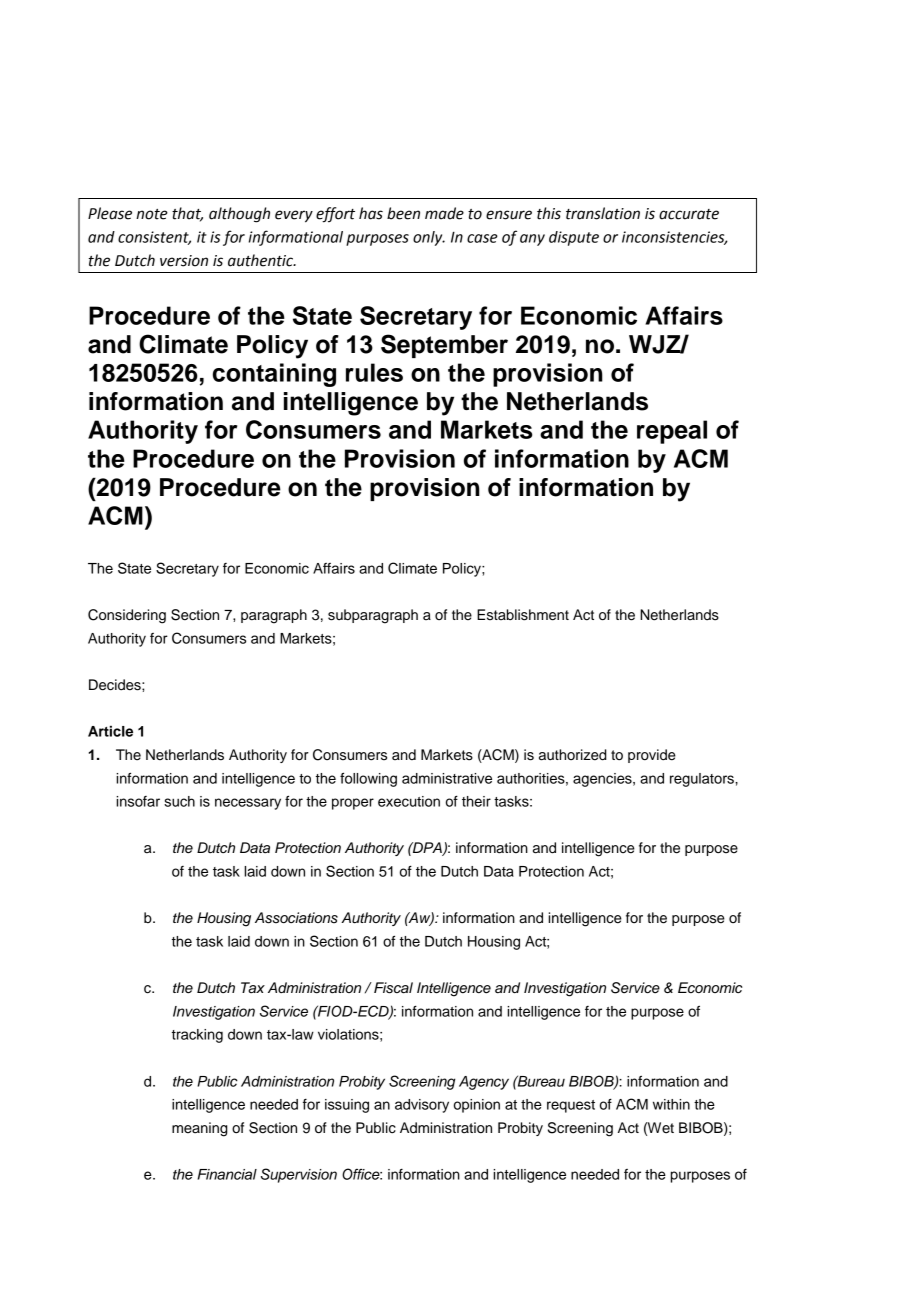 The image size is (924, 1308). I want to click on rules, so click(374, 372).
